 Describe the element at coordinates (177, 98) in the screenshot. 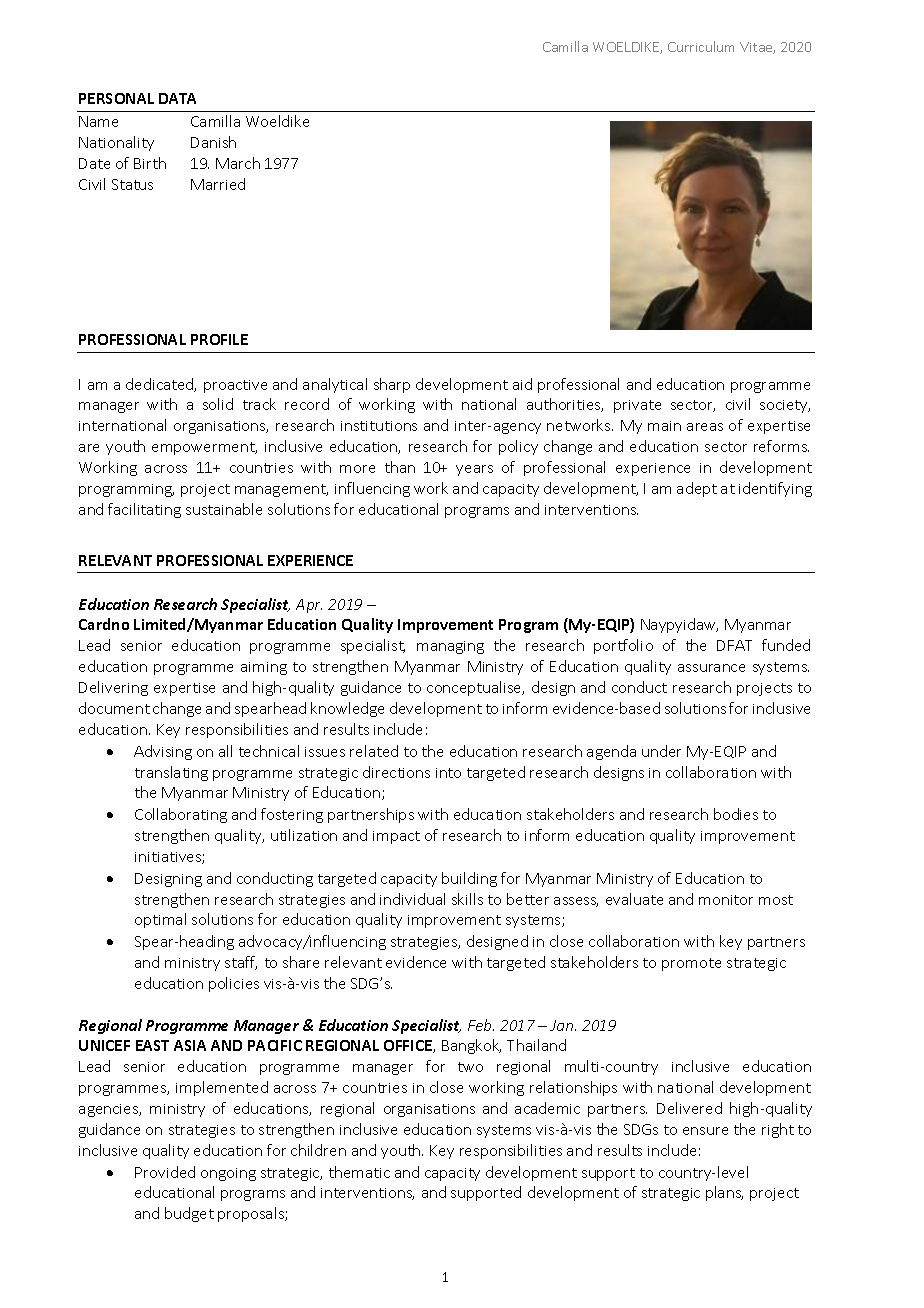

I see `DATA` at that location.
